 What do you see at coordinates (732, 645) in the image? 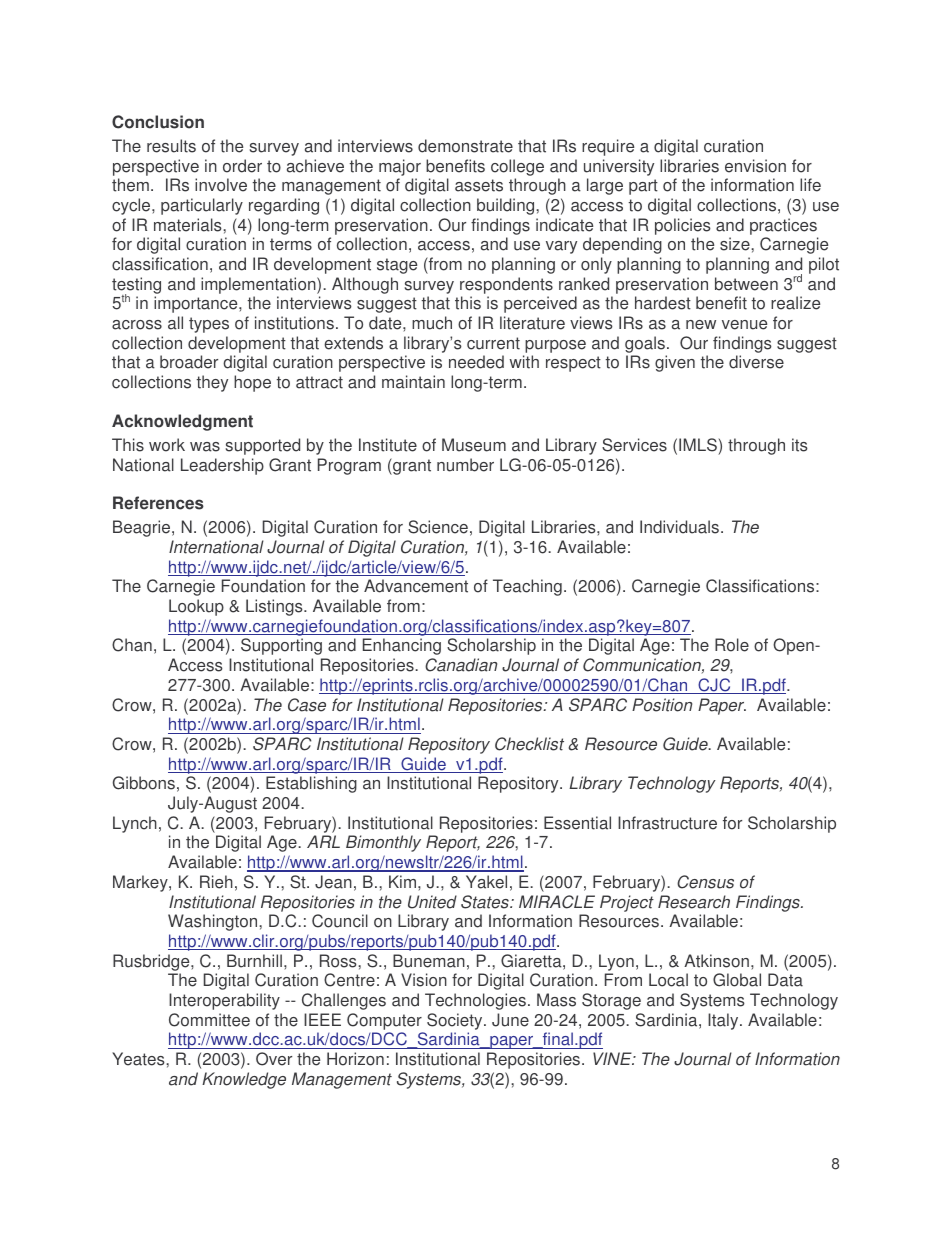
I see `Role` at bounding box center [732, 645].
